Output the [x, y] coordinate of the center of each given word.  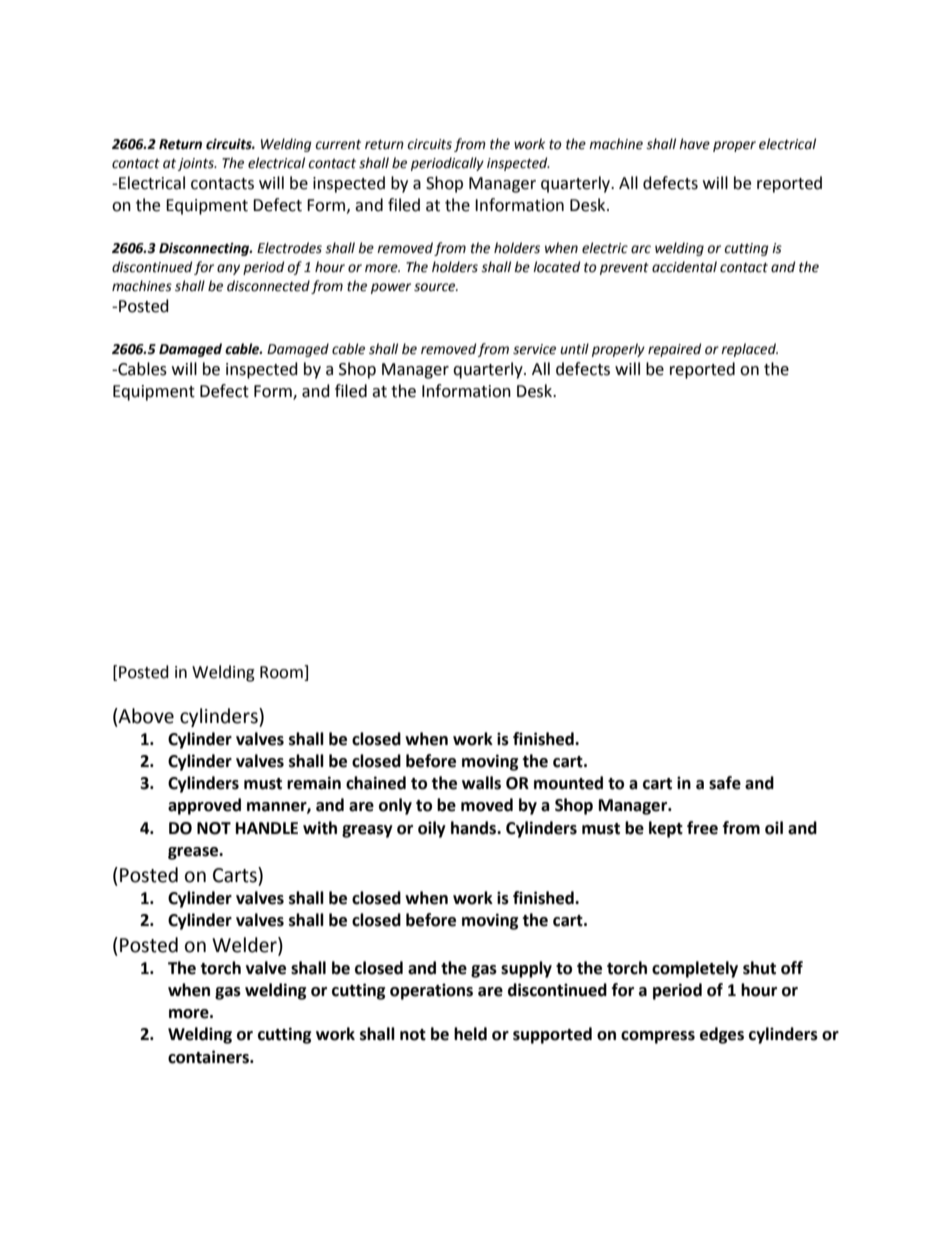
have [694, 144]
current [338, 145]
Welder [245, 945]
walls [481, 783]
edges [722, 1035]
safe [725, 783]
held [470, 1034]
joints [197, 164]
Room [282, 673]
